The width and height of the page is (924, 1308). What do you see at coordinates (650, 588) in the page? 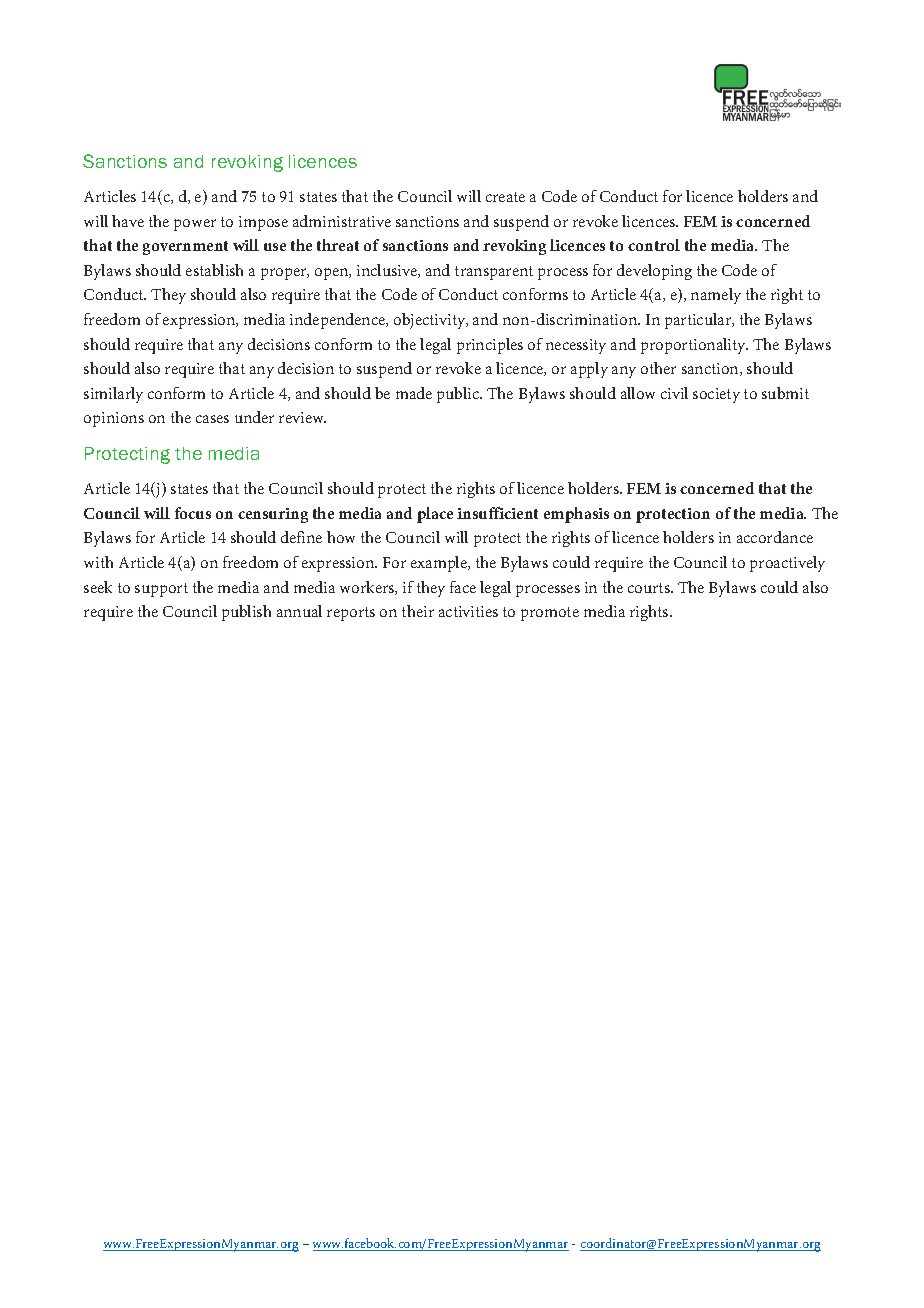
I see `courts` at bounding box center [650, 588].
